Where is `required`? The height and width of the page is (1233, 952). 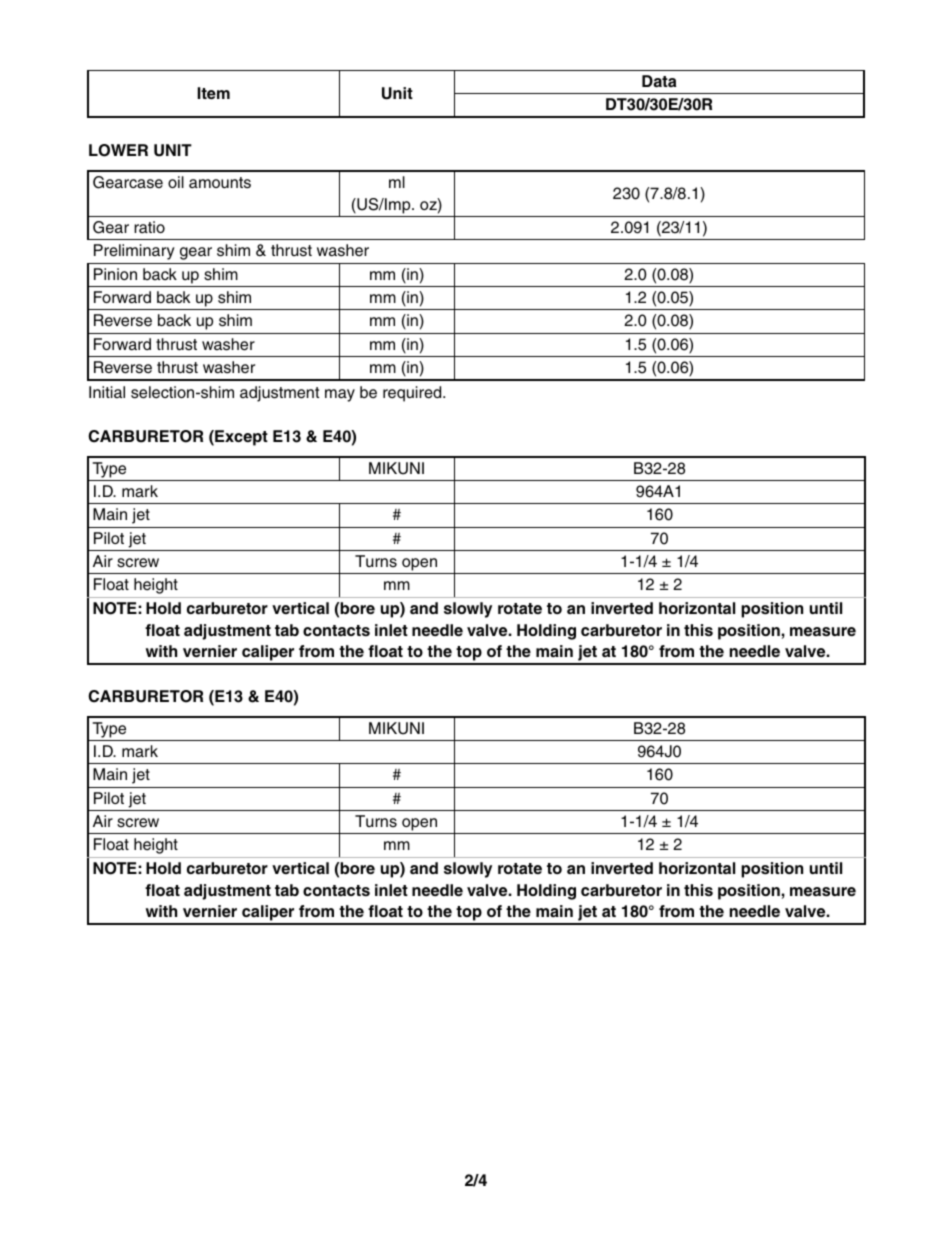 required is located at coordinates (413, 394).
